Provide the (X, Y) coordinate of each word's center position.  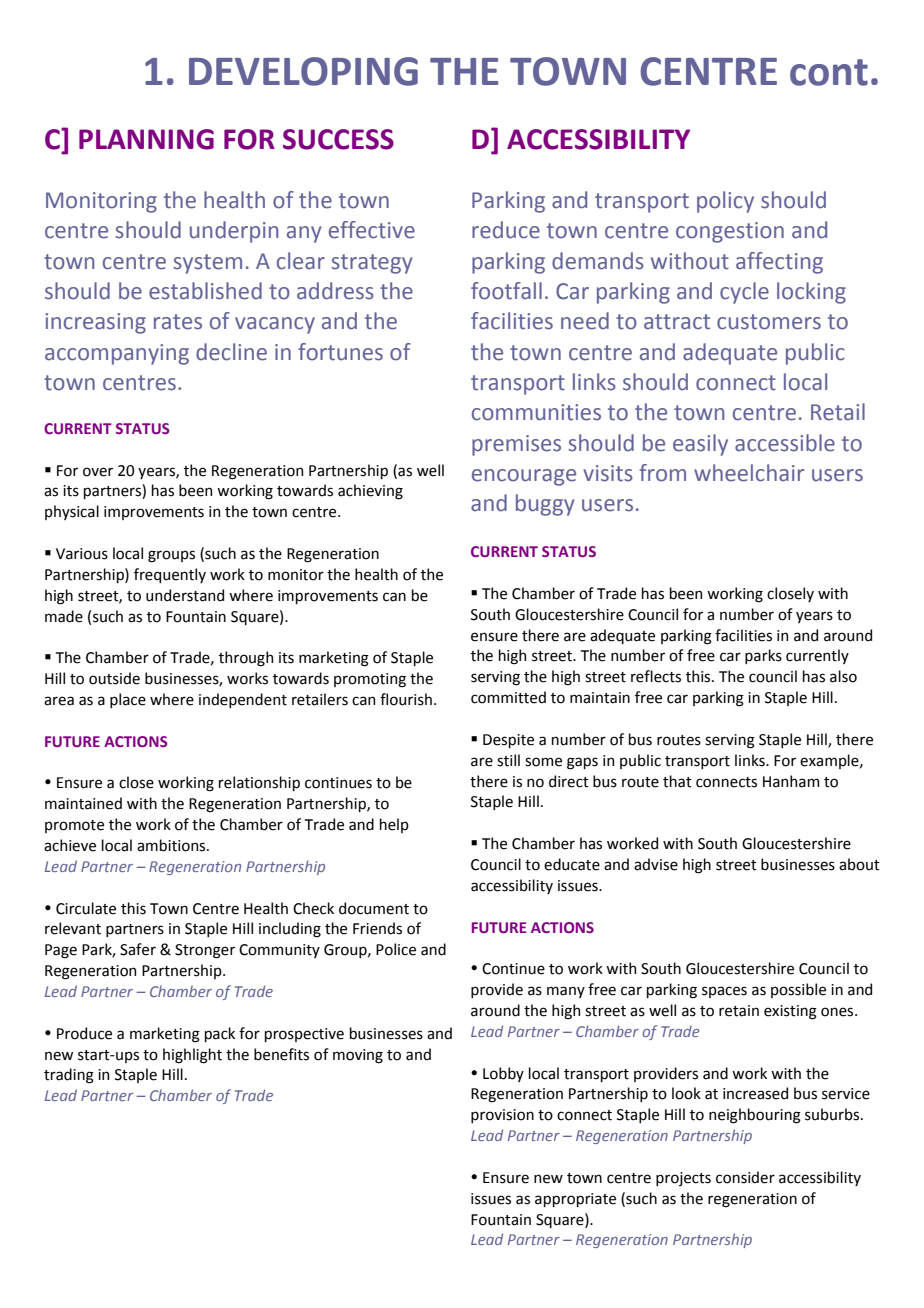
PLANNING (146, 139)
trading (69, 1076)
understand (185, 595)
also (843, 676)
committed (508, 697)
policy (725, 202)
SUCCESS (338, 139)
